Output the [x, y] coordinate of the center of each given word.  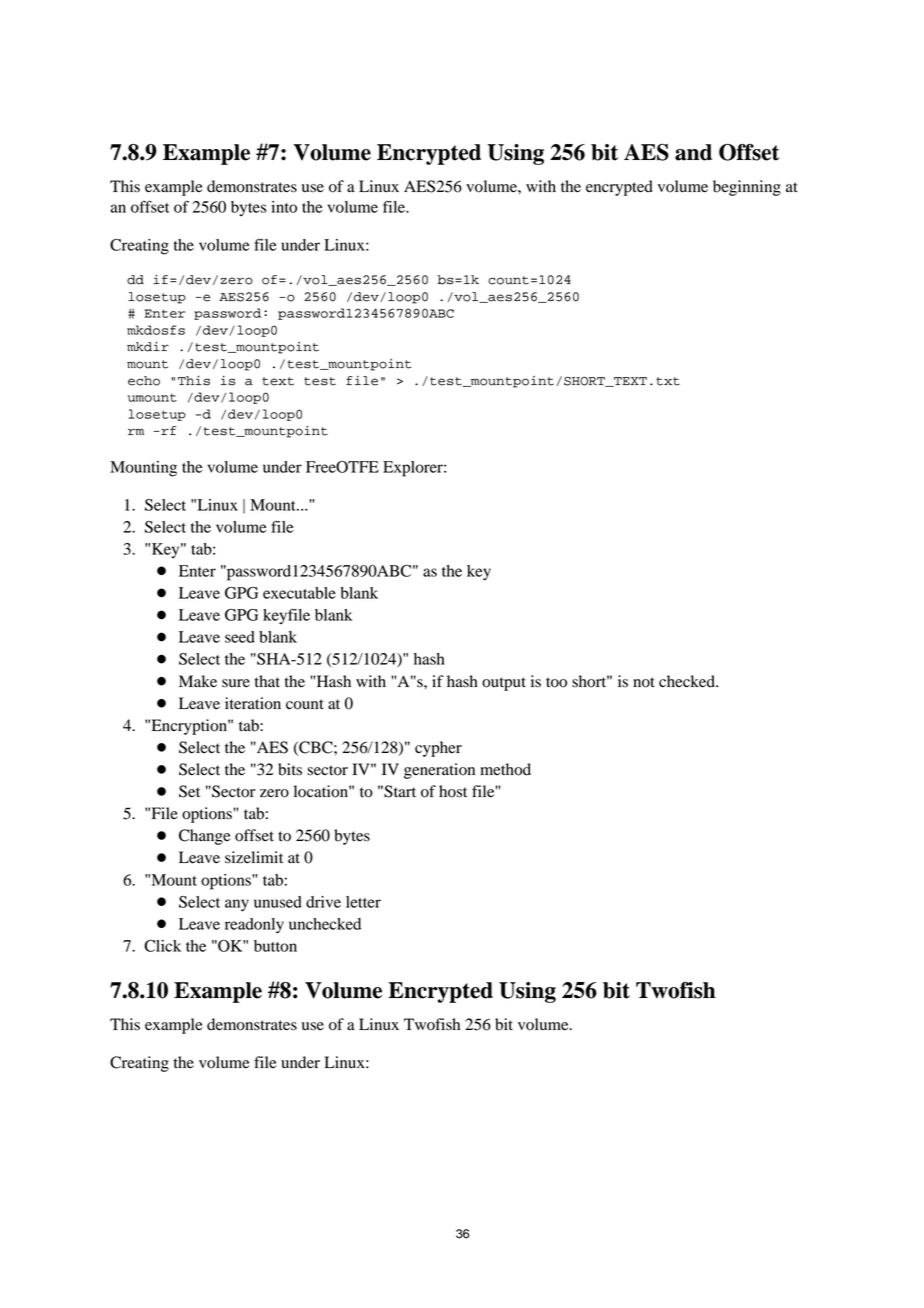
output [504, 684]
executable [299, 593]
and [693, 152]
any [237, 905]
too [556, 682]
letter [363, 902]
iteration [253, 703]
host [453, 791]
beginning [747, 188]
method [505, 769]
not [644, 682]
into [284, 207]
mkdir [148, 347]
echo [144, 381]
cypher [438, 749]
